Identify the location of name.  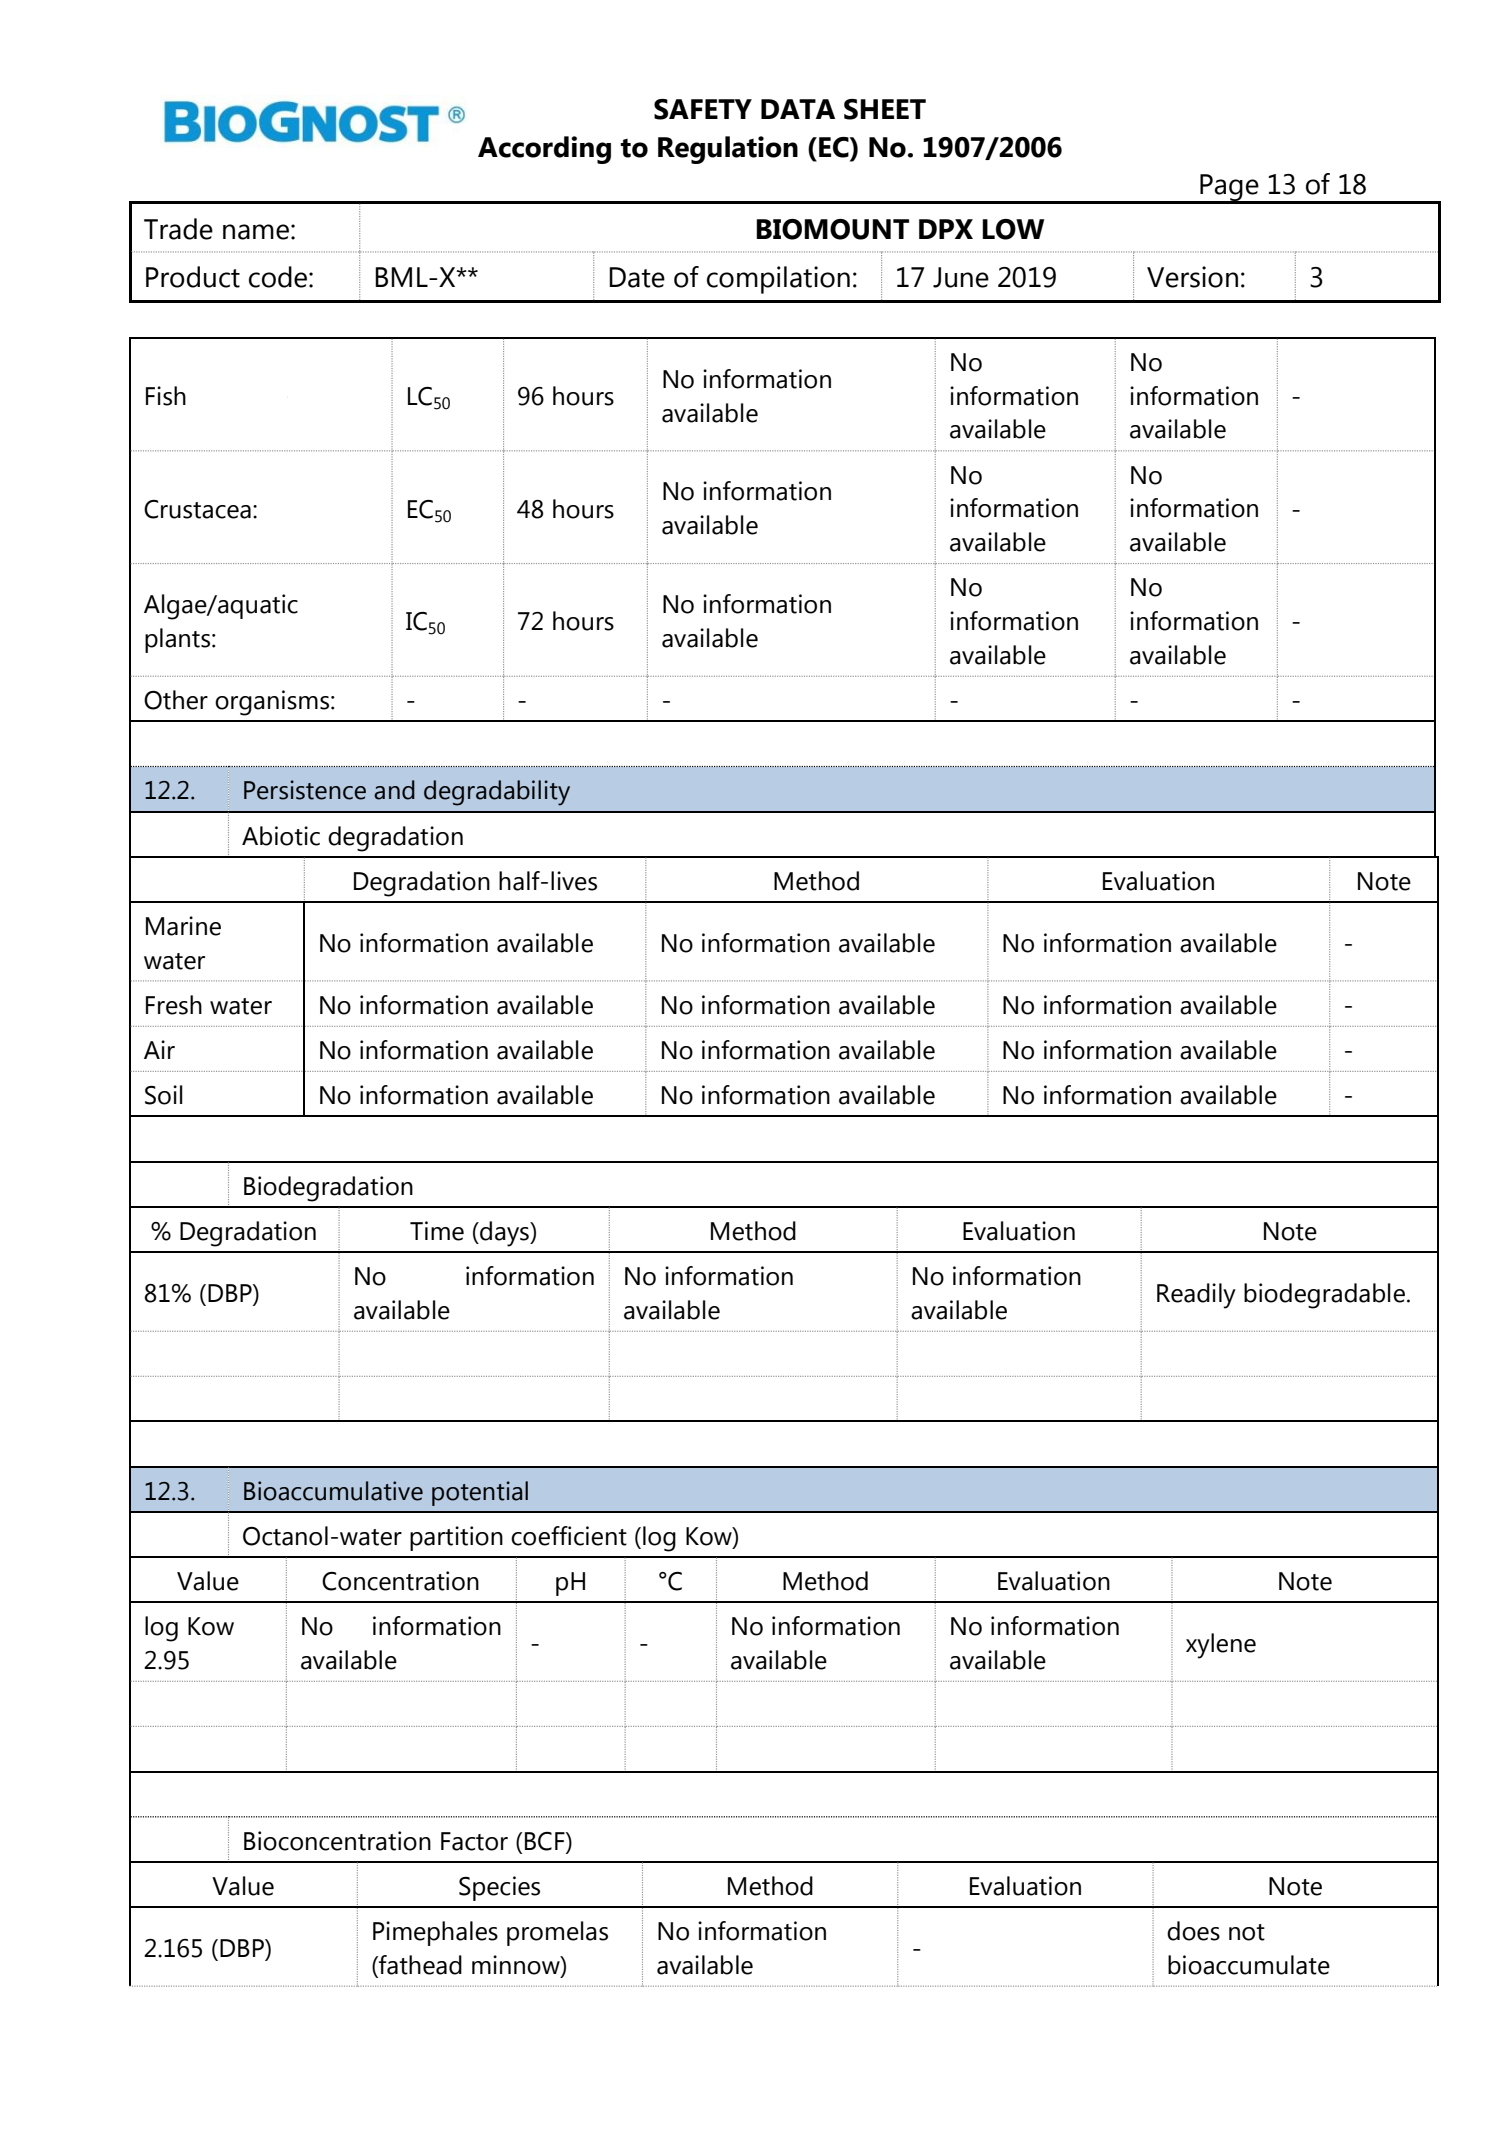
(256, 232).
